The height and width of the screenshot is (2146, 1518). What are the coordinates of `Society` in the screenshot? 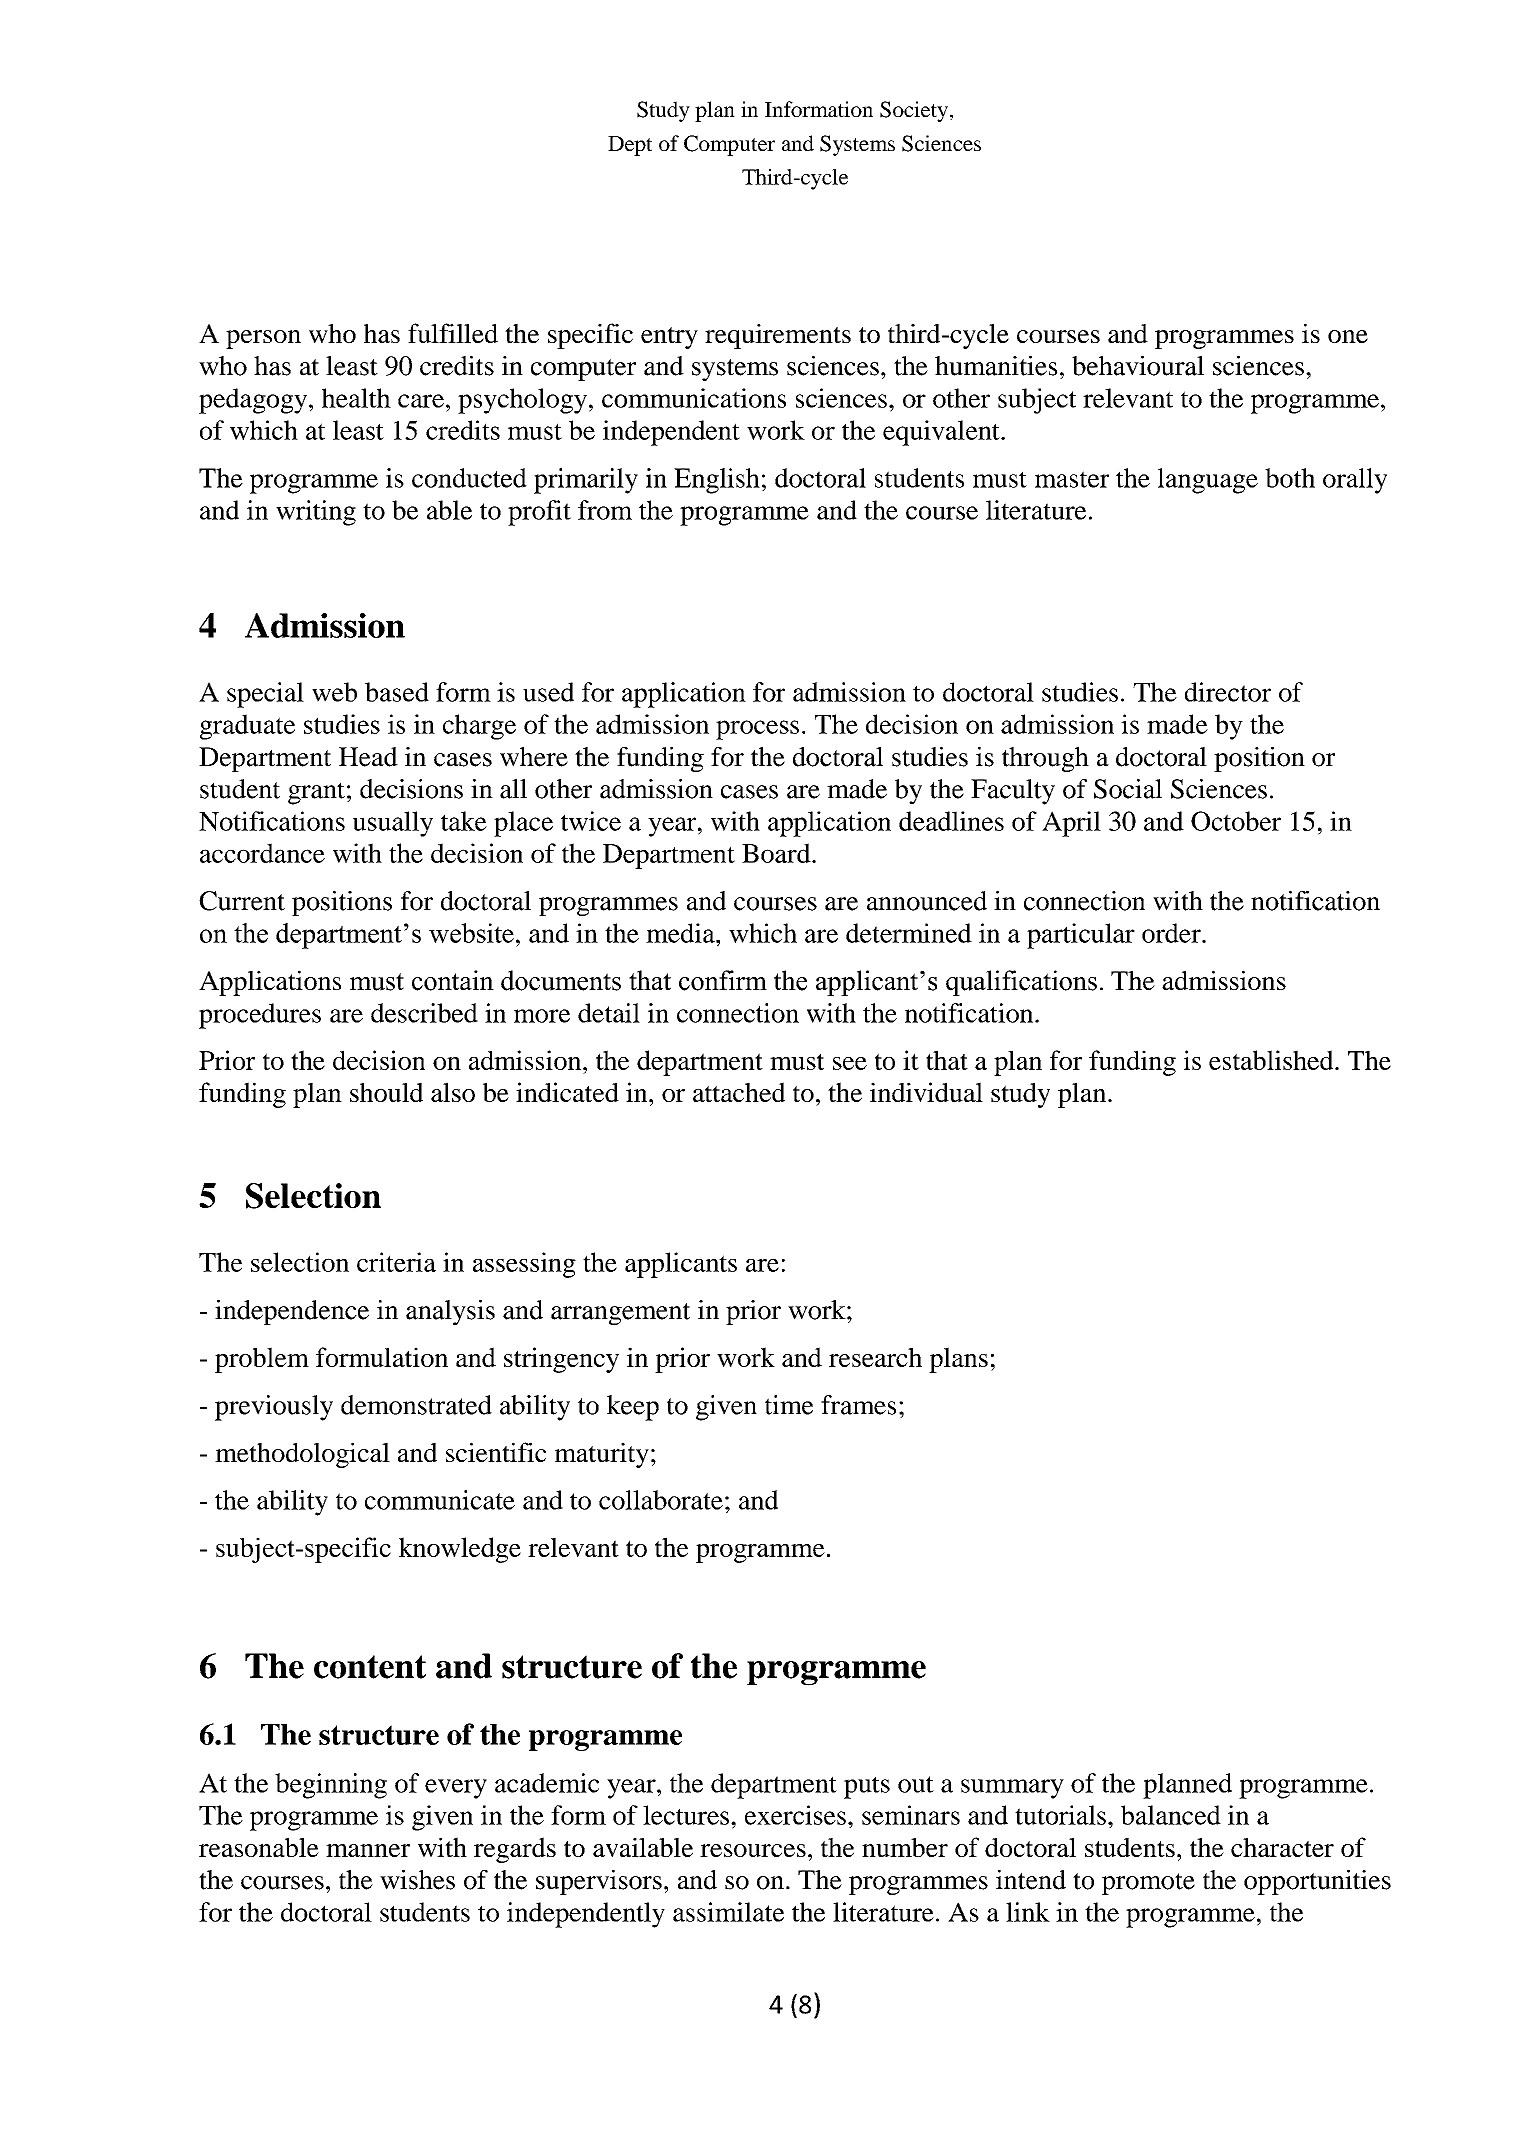 It's located at (914, 111).
